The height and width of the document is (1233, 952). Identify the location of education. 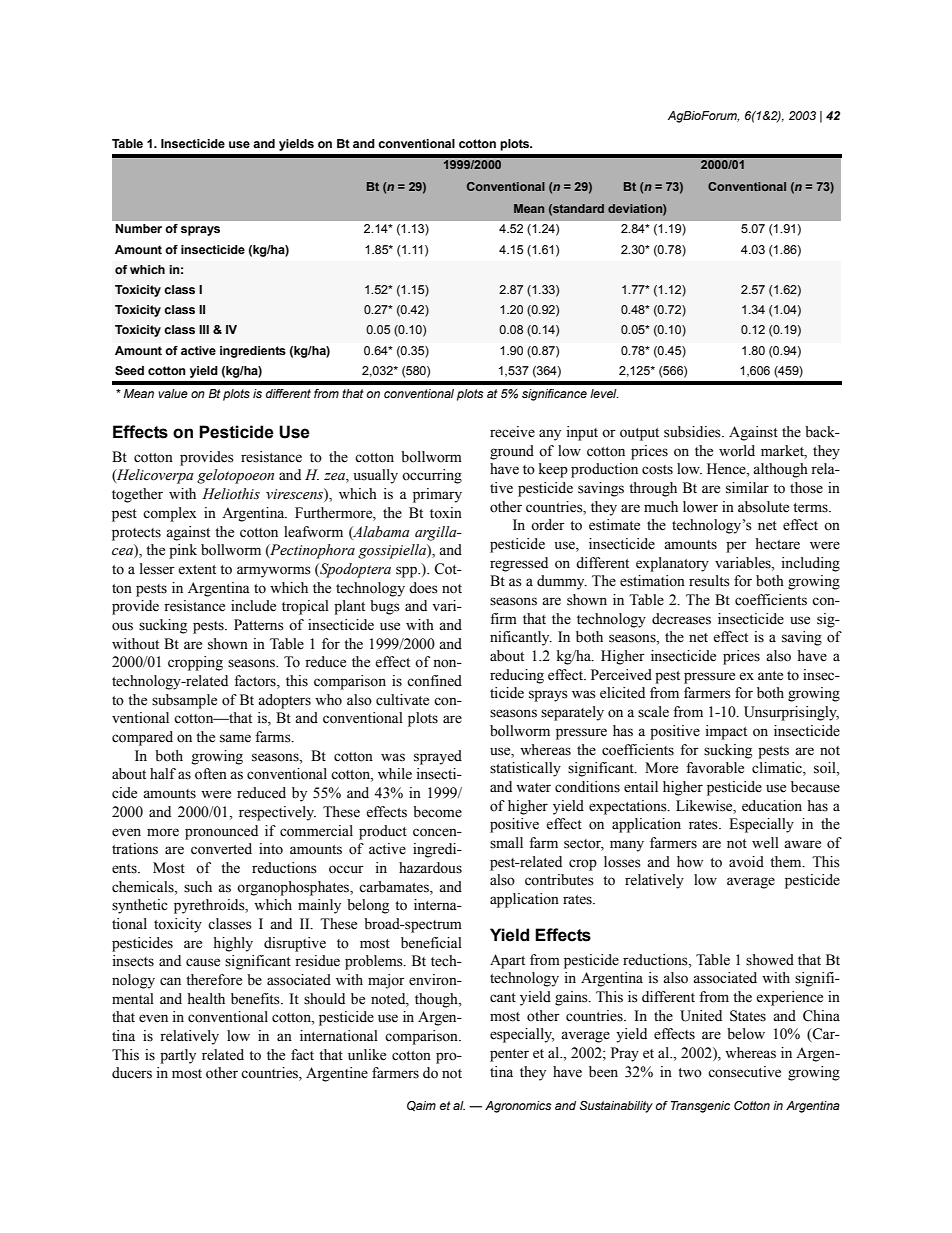
(772, 806).
